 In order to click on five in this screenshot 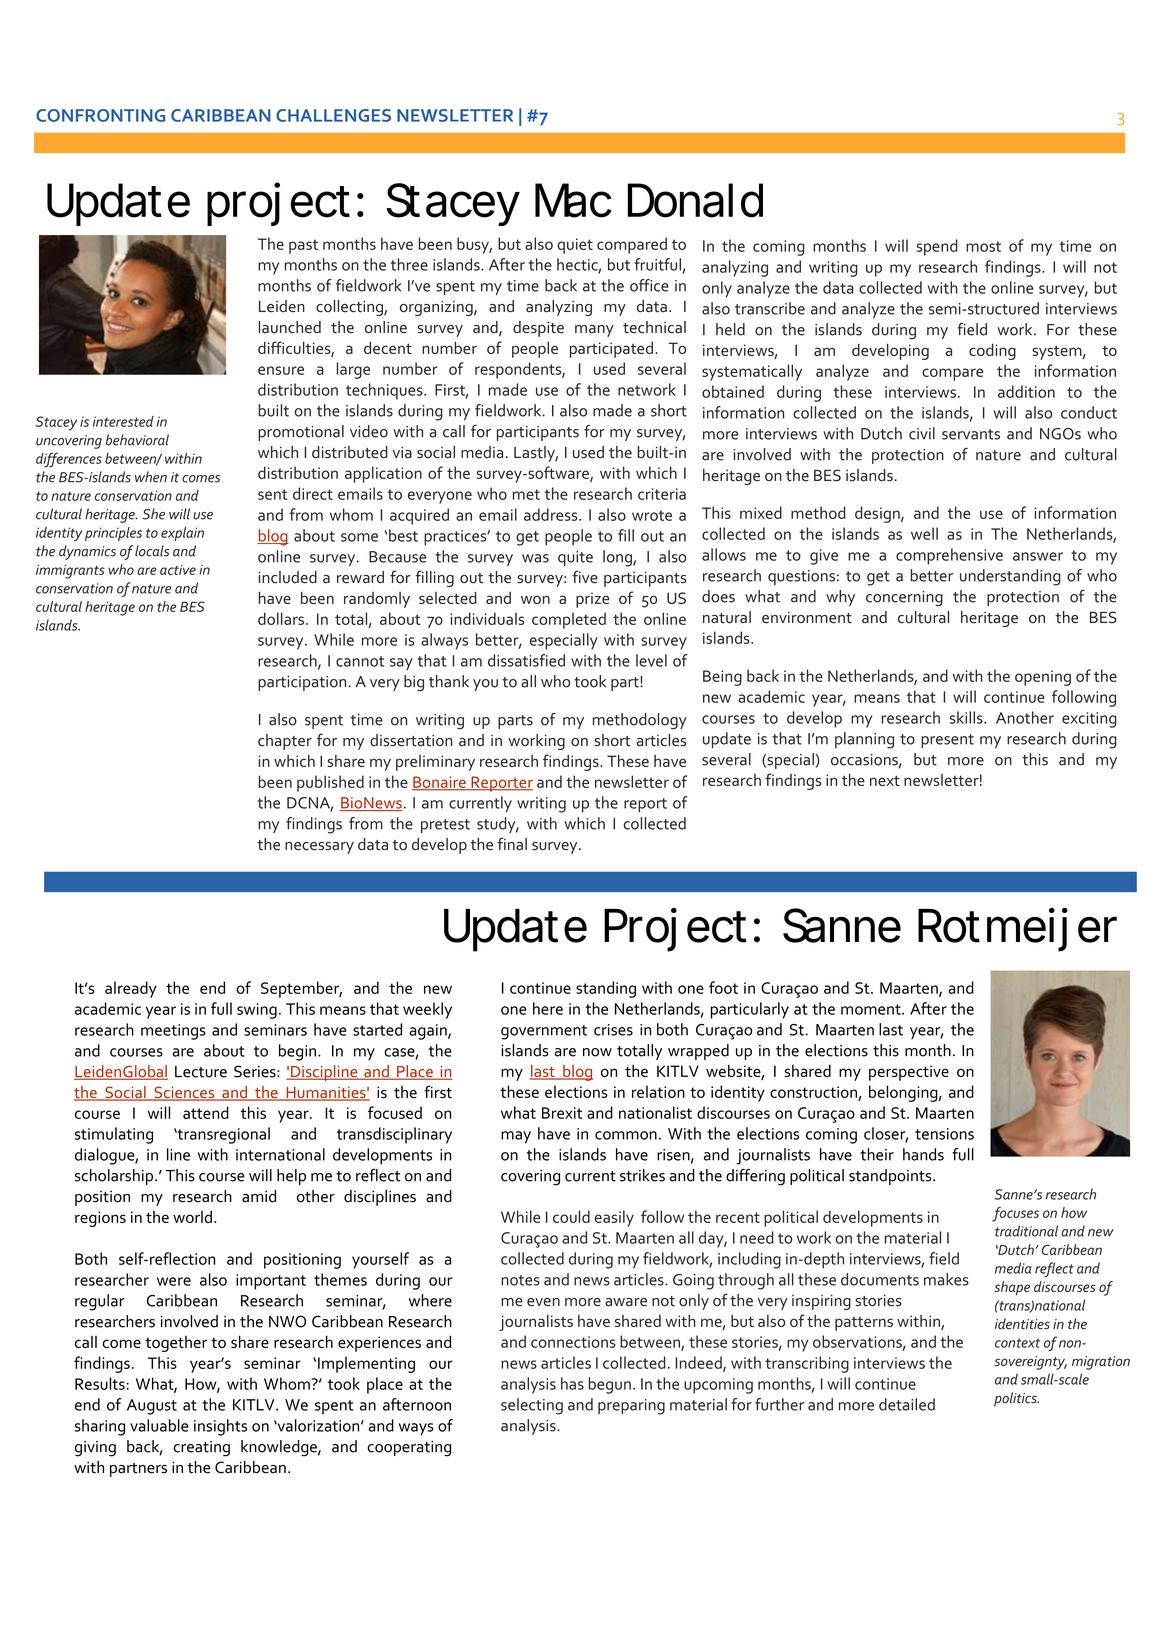, I will do `click(585, 577)`.
